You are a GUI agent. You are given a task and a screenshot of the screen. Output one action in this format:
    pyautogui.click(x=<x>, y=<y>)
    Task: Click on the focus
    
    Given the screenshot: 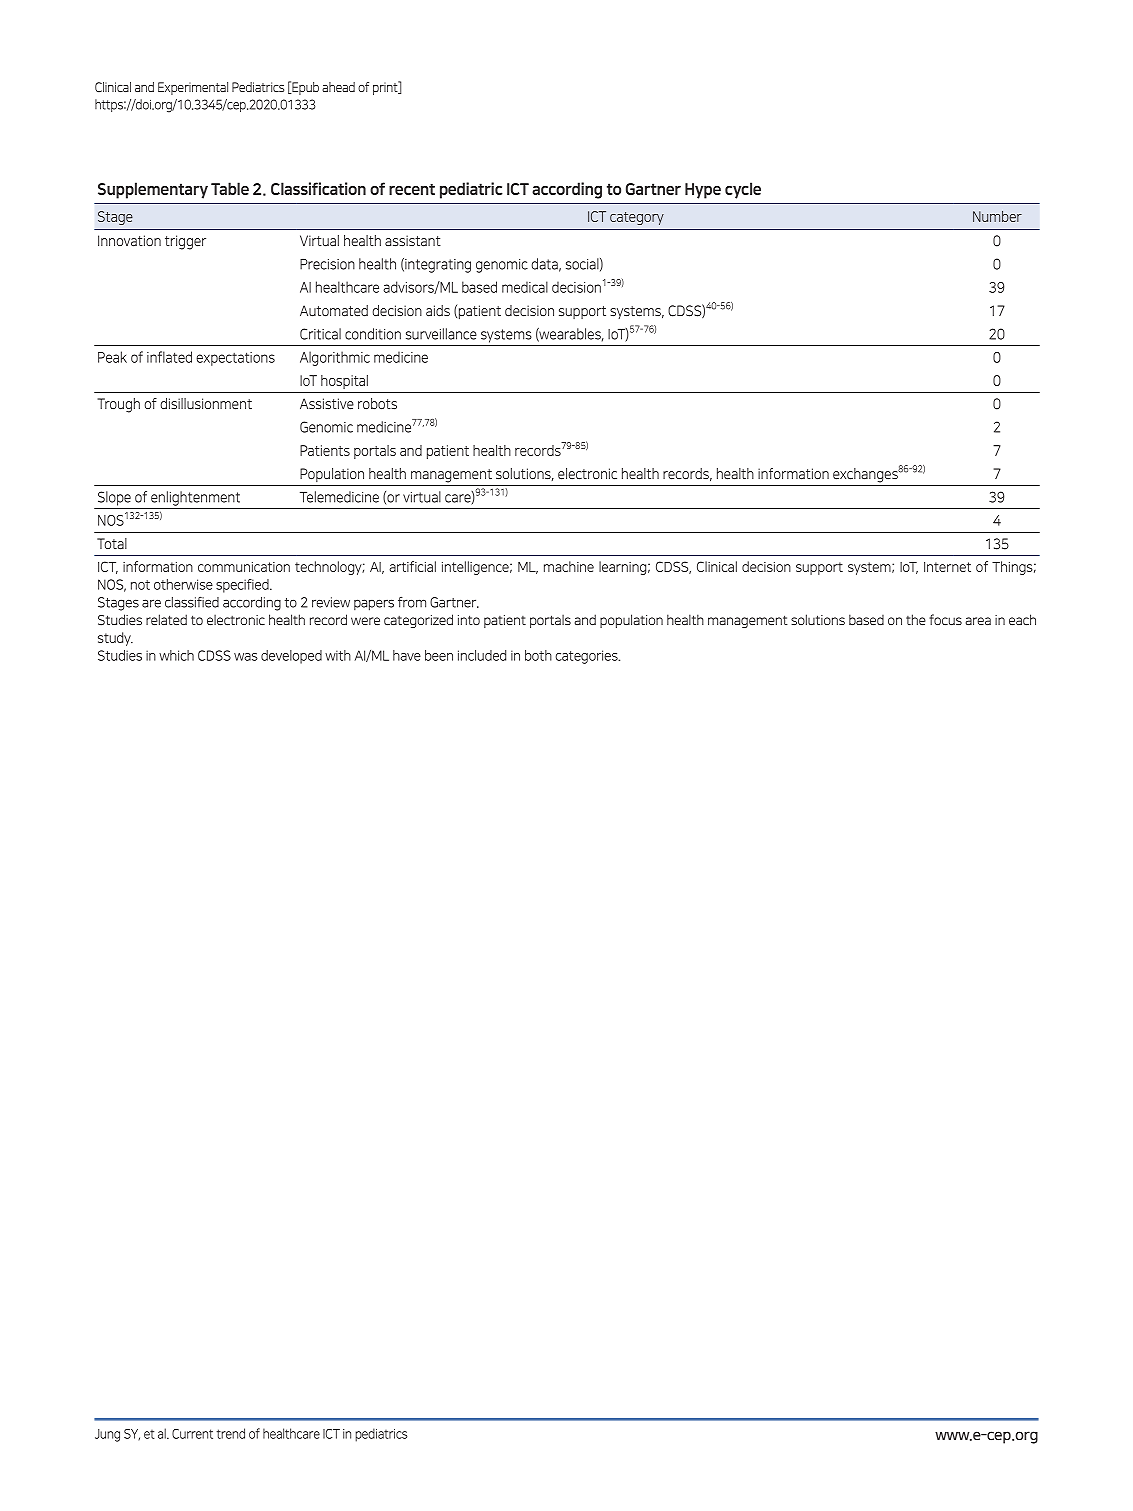 What is the action you would take?
    pyautogui.click(x=945, y=619)
